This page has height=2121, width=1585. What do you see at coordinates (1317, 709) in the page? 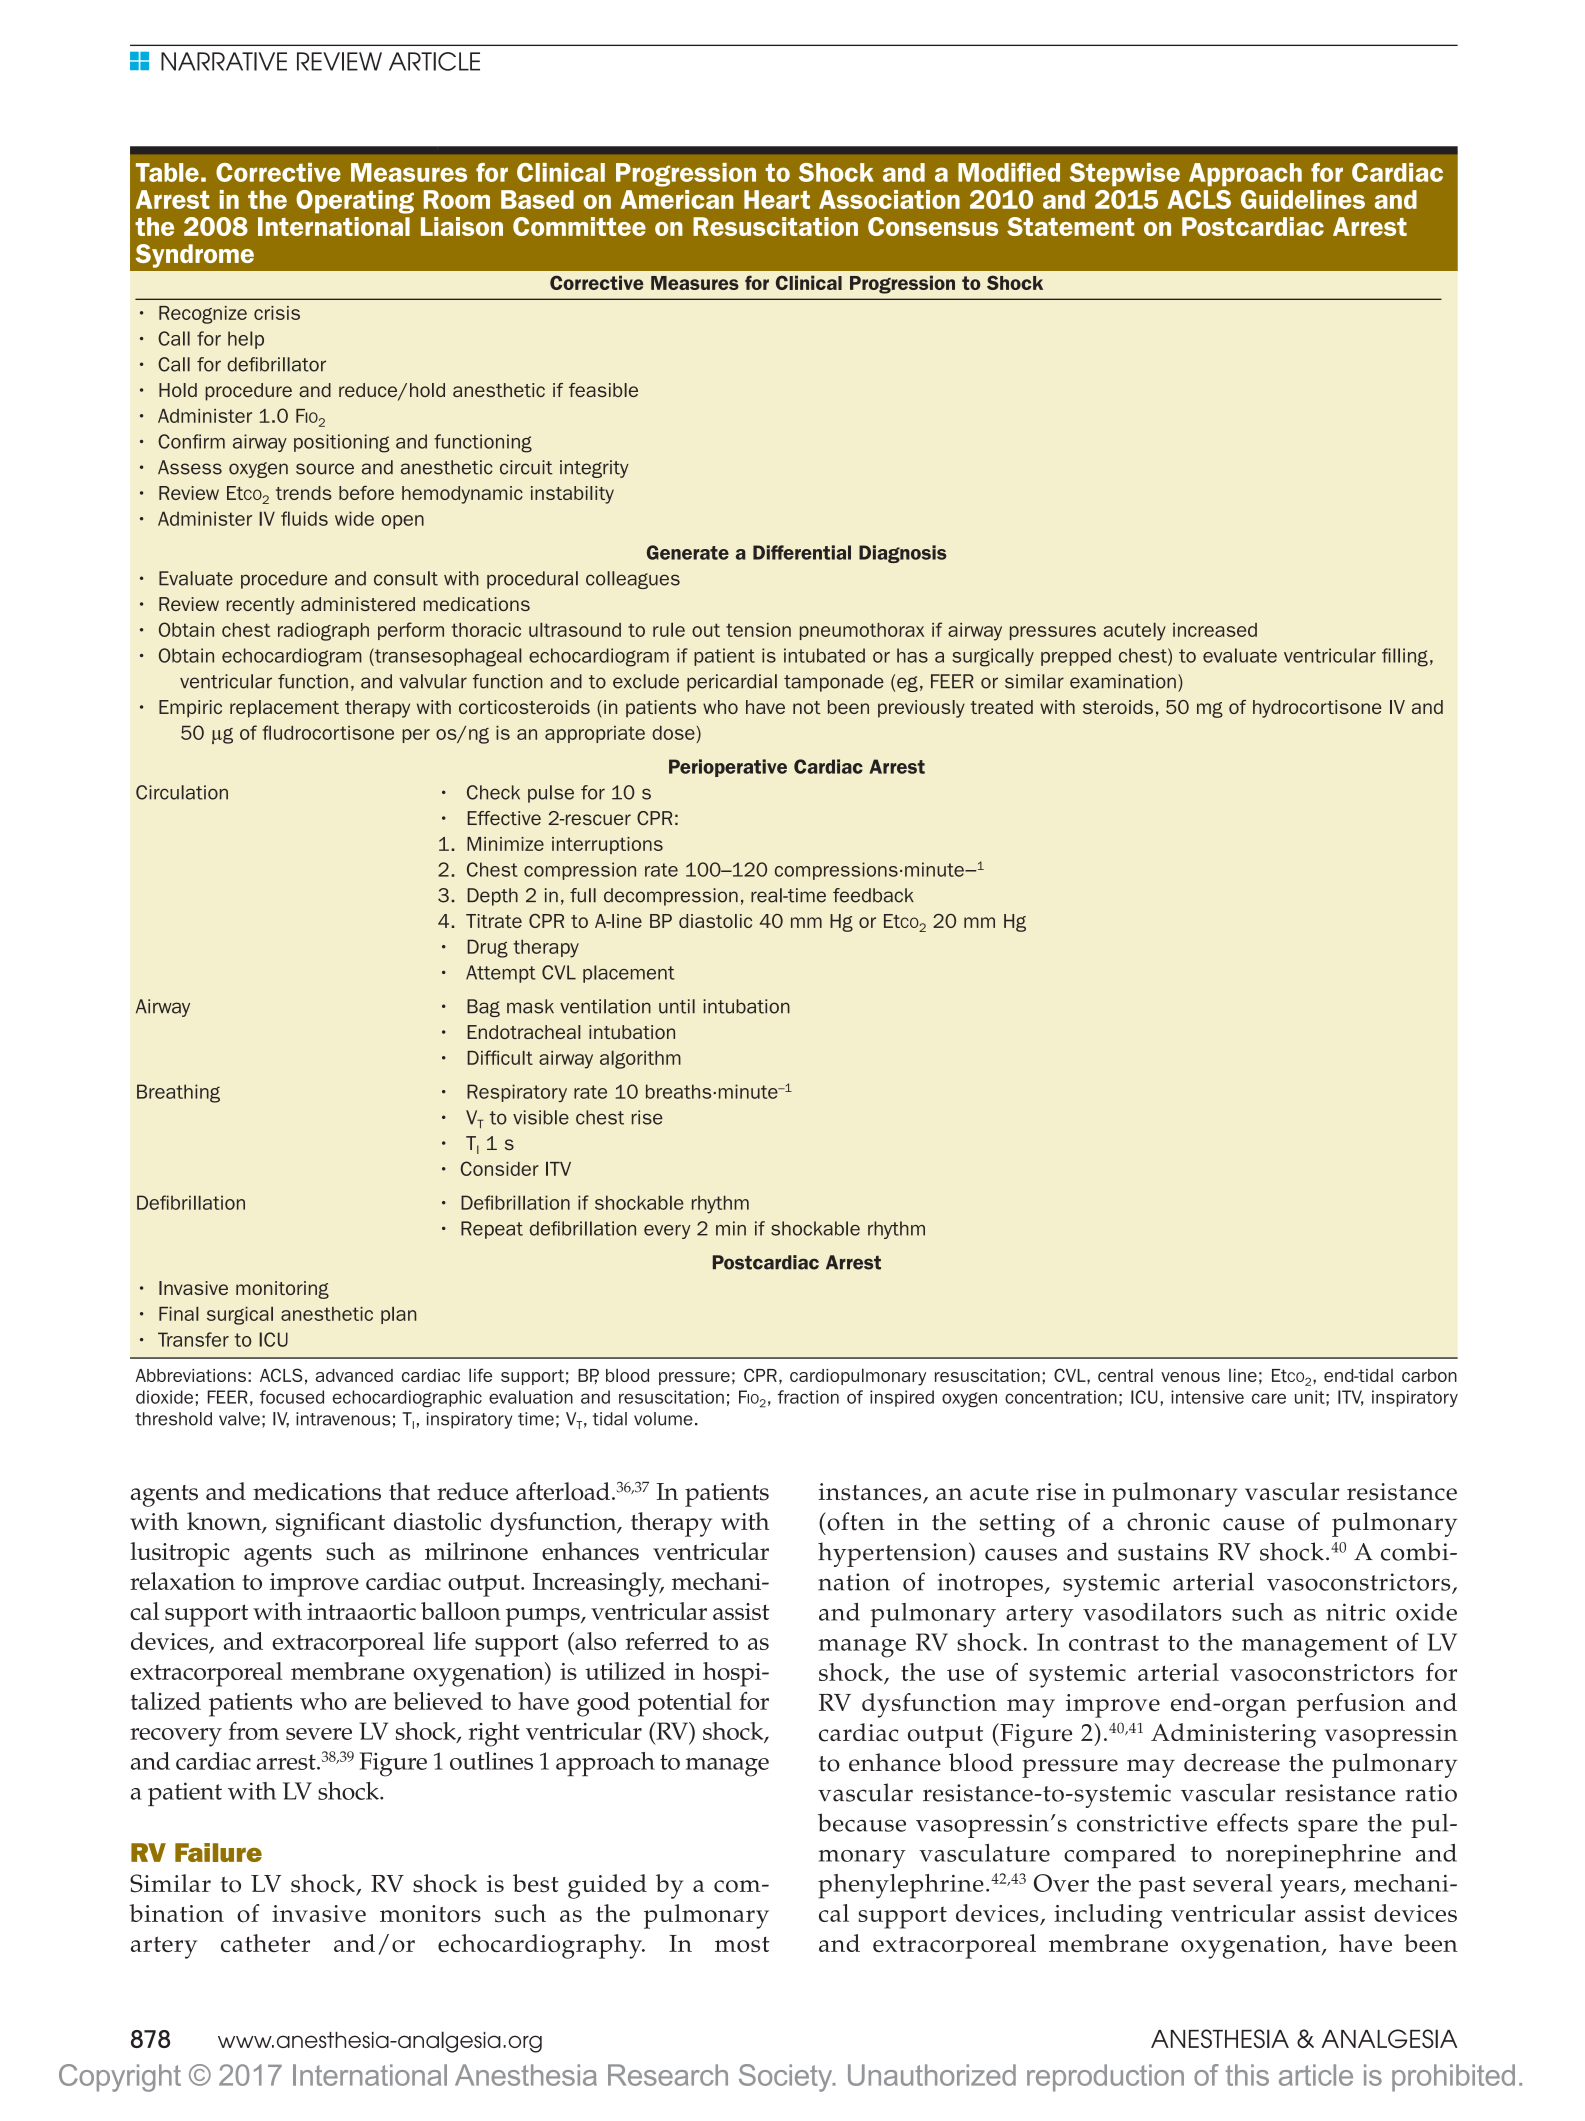
I see `hydrocortisone` at bounding box center [1317, 709].
